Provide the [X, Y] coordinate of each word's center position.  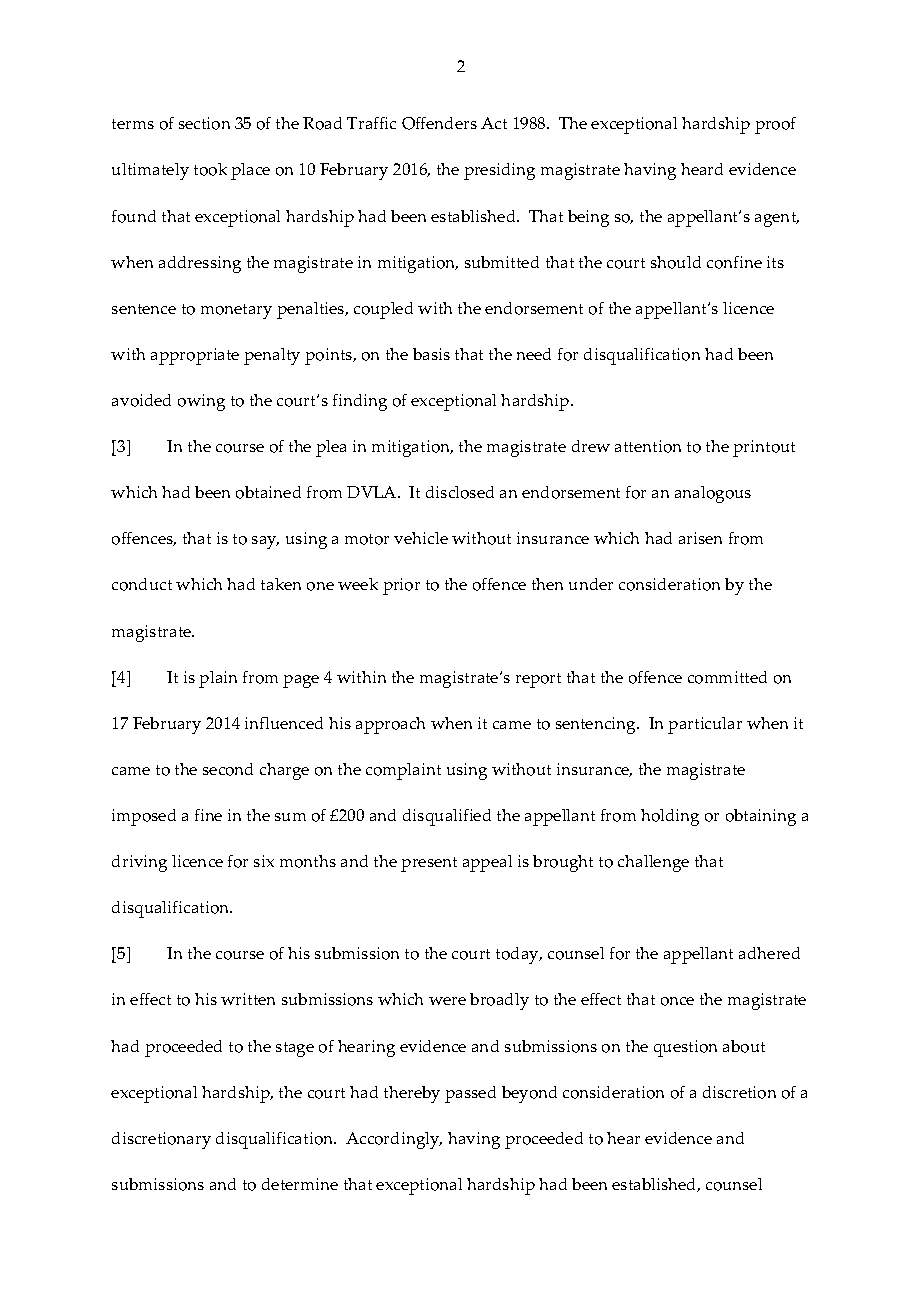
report [538, 680]
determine [300, 1184]
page [301, 681]
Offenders [439, 123]
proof [775, 125]
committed [727, 677]
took [210, 169]
